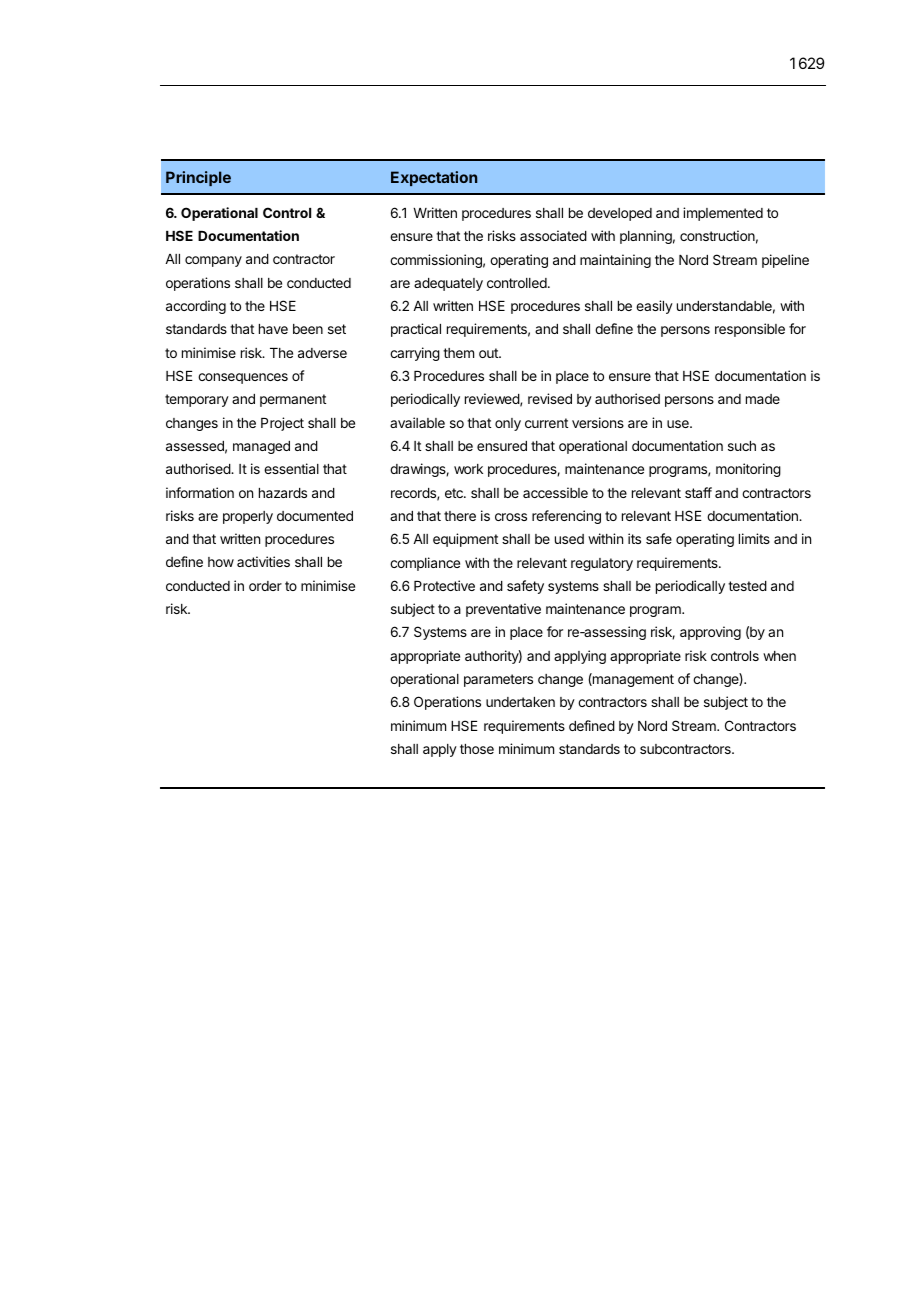  Describe the element at coordinates (477, 749) in the image. I see `those` at that location.
